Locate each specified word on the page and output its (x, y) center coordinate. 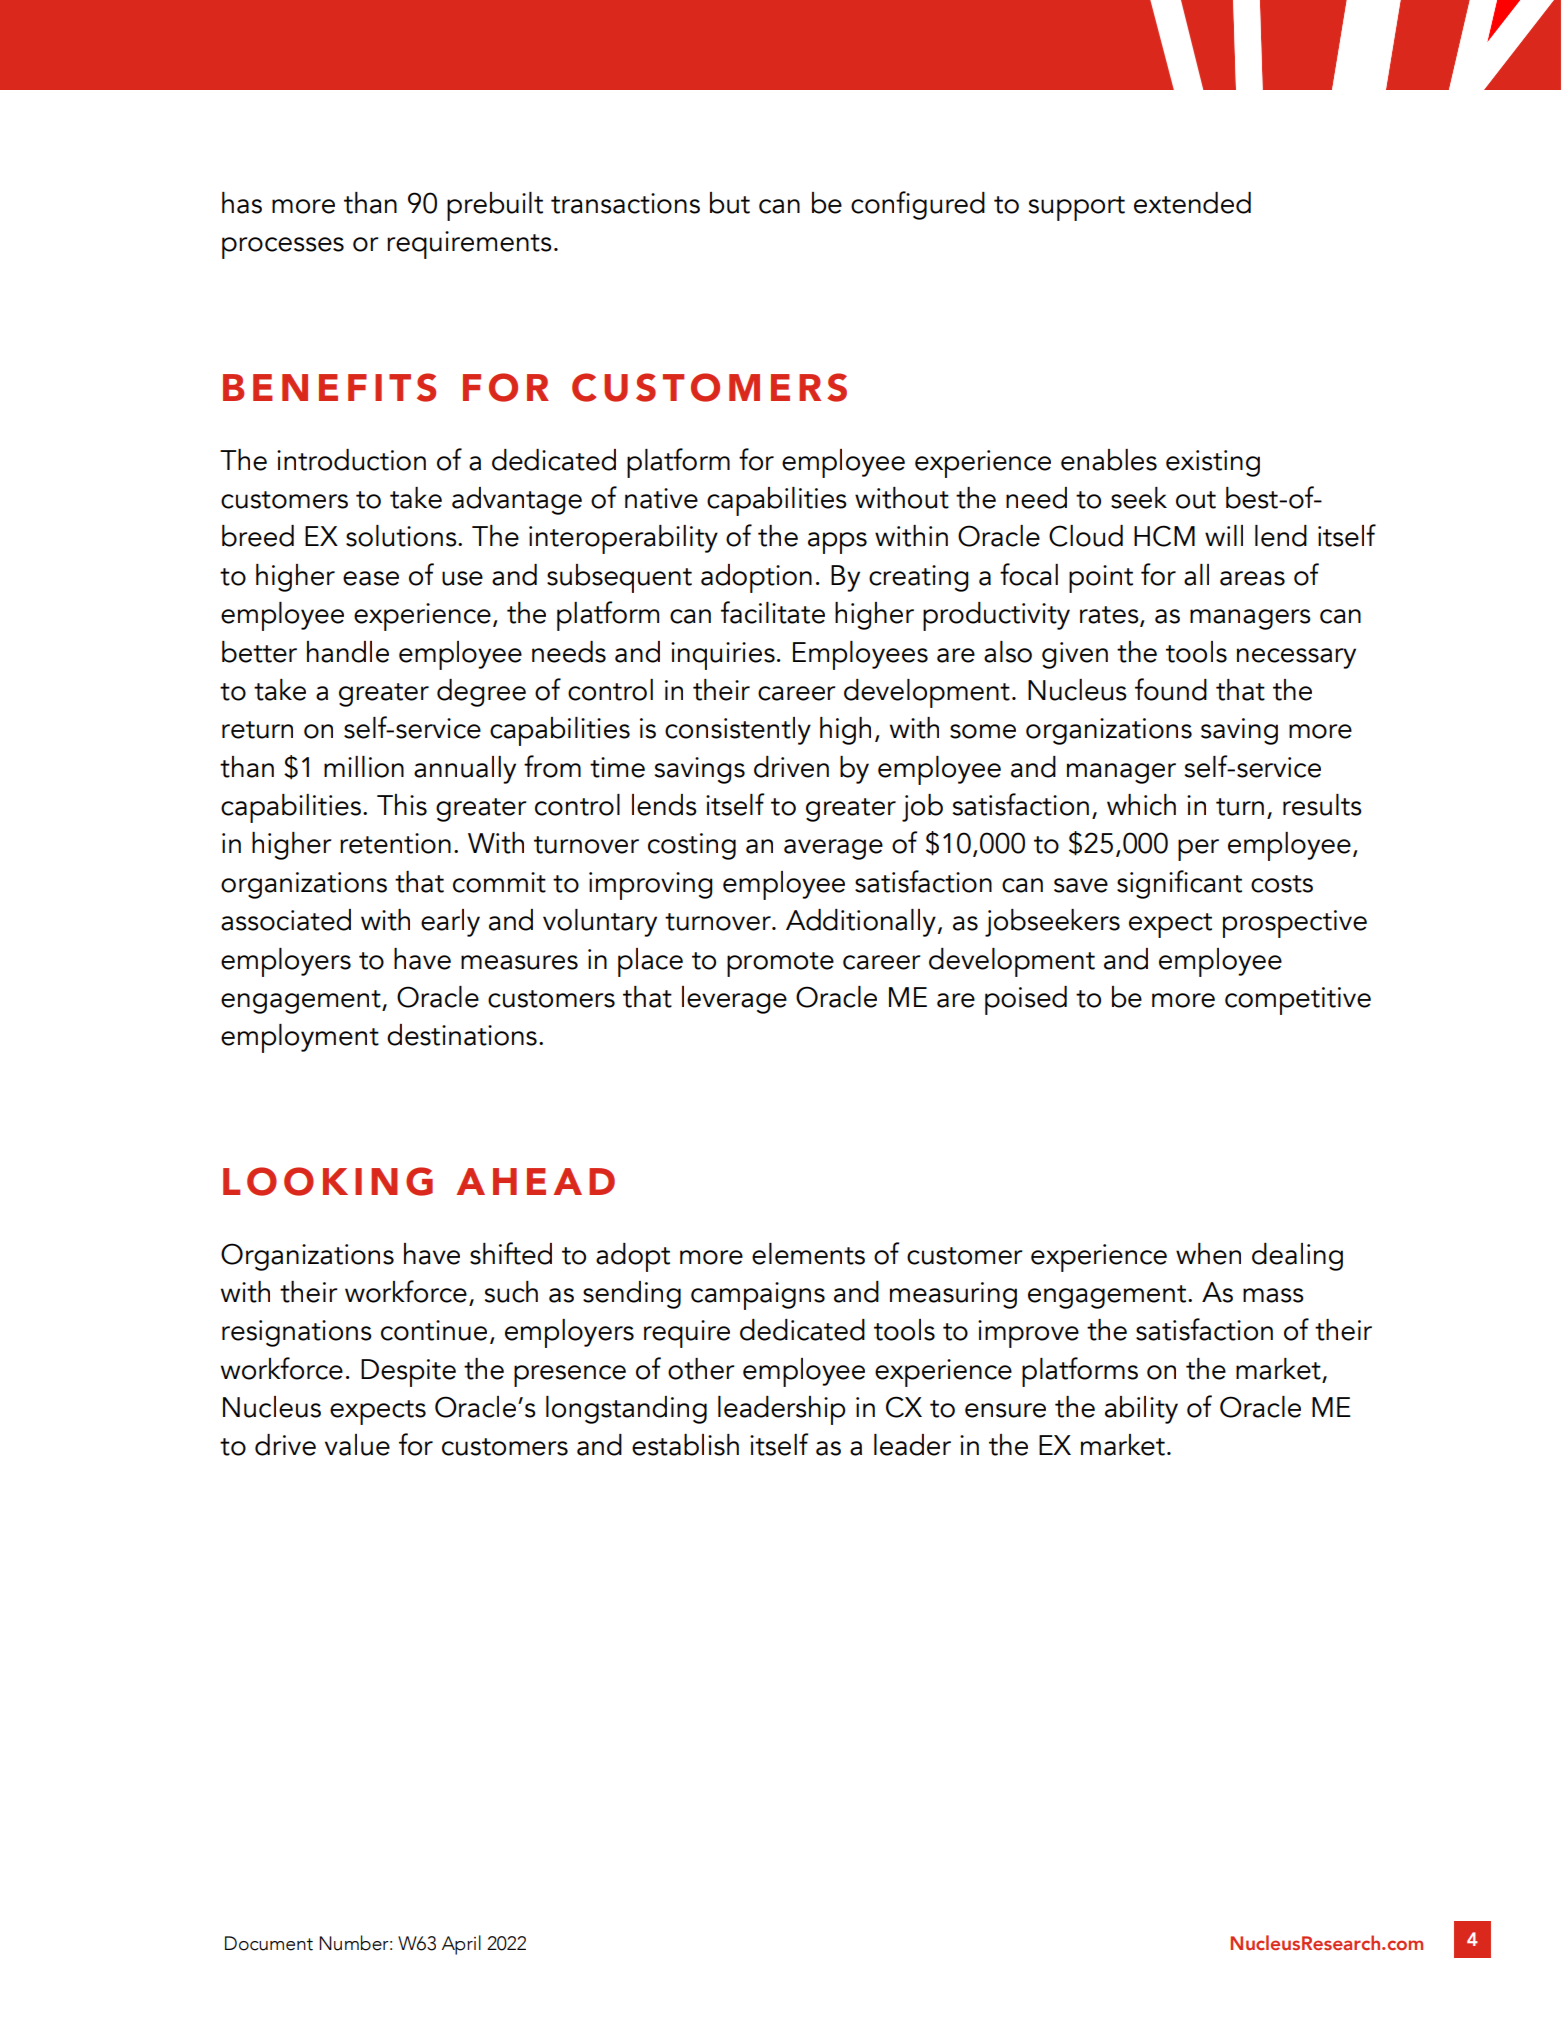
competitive (1298, 1001)
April (461, 1945)
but (730, 203)
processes (283, 248)
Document (269, 1943)
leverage (734, 1000)
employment (300, 1038)
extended (1192, 203)
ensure (1005, 1410)
